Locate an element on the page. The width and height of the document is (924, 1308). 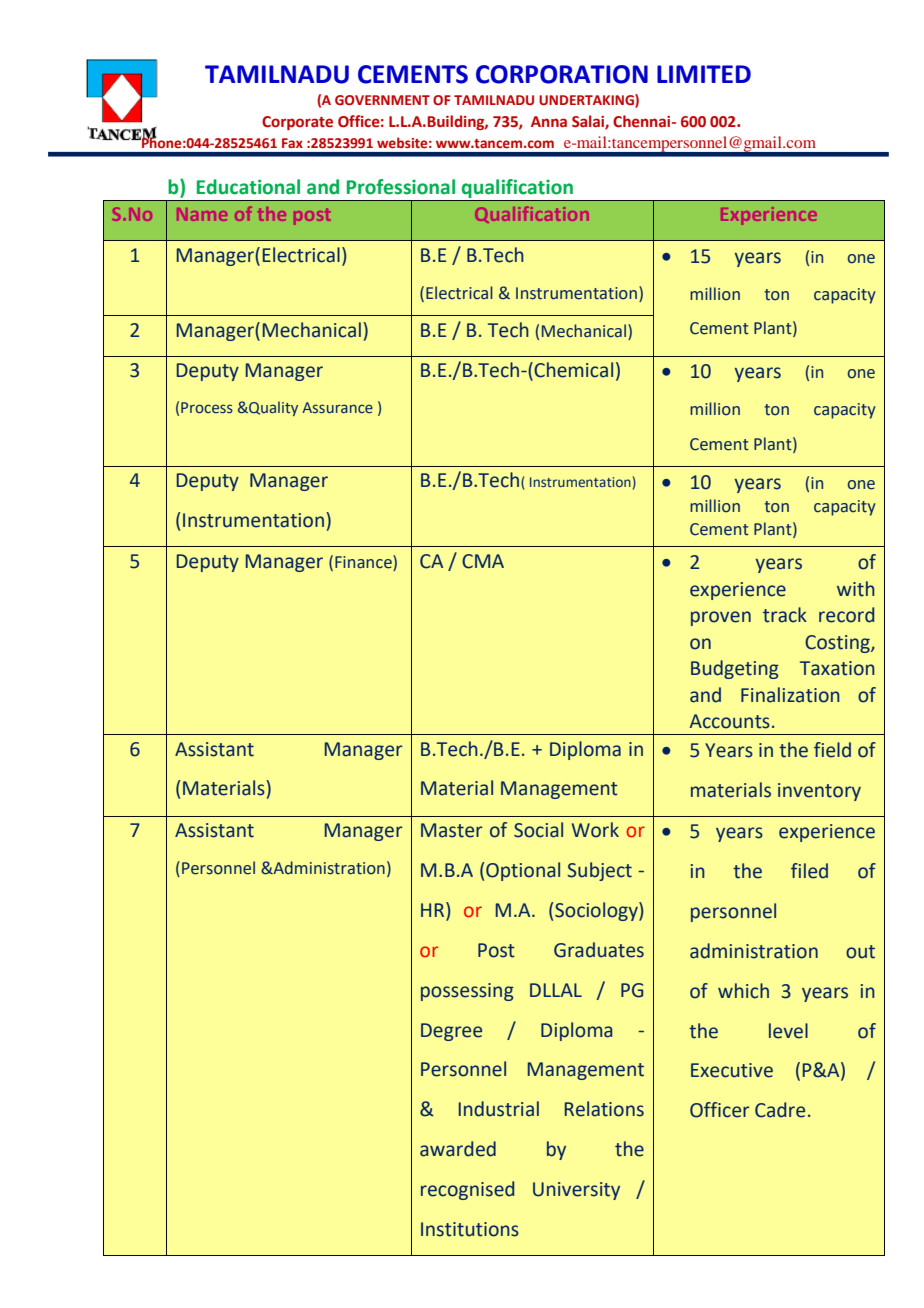
Finance is located at coordinates (364, 563).
